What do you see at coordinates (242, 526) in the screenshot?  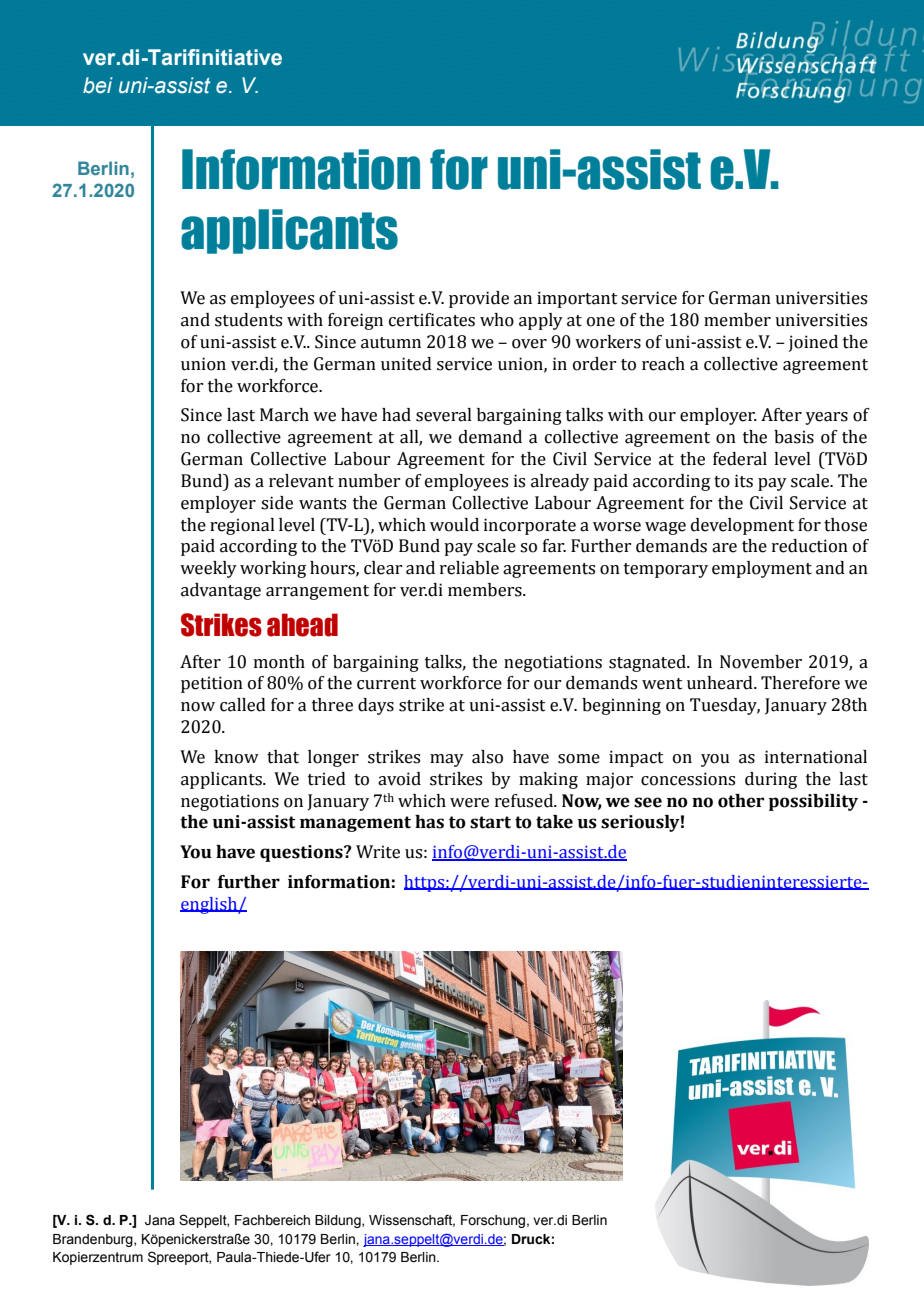 I see `regional` at bounding box center [242, 526].
